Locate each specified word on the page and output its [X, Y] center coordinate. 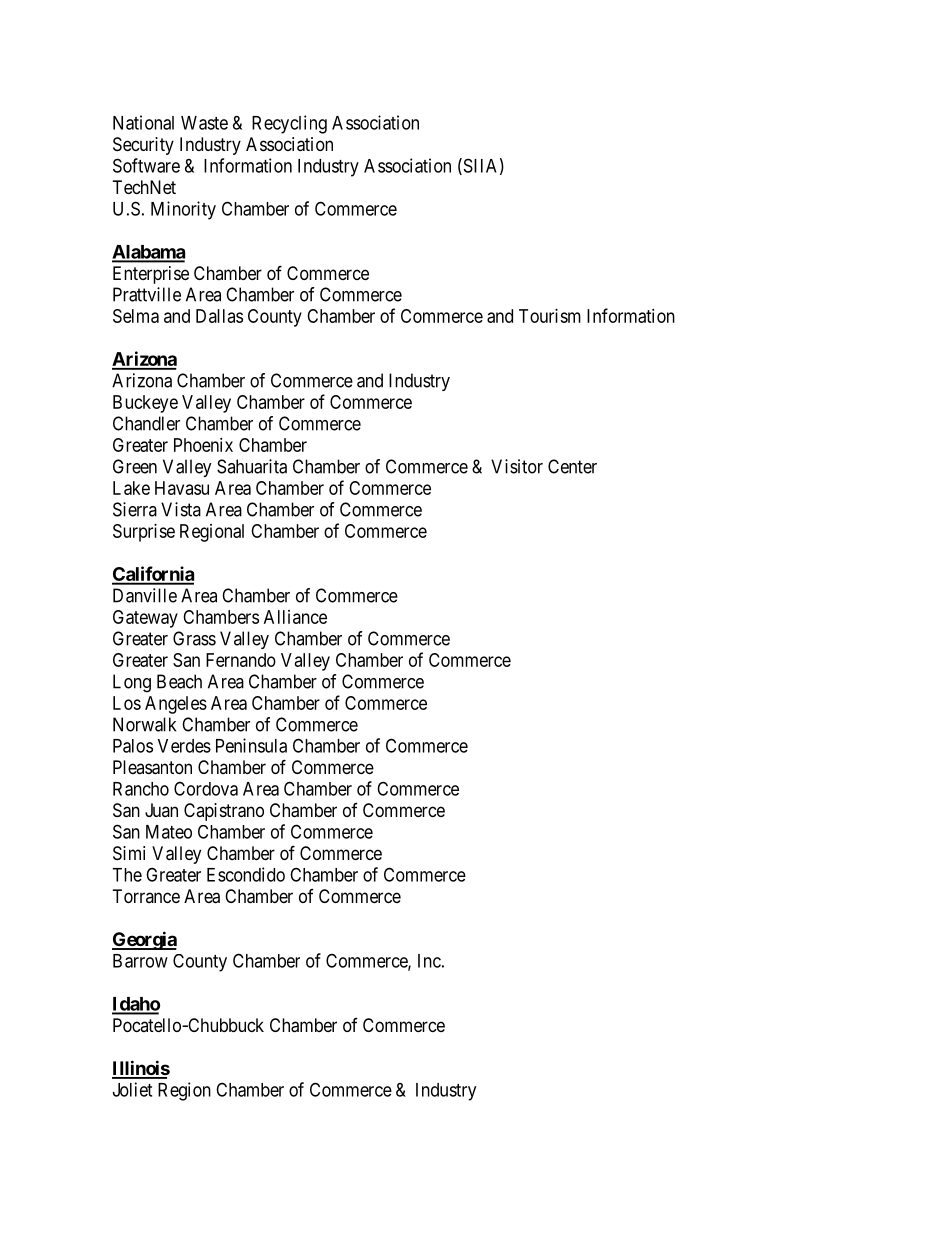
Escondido [246, 874]
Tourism [550, 316]
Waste [204, 123]
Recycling [289, 124]
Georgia [144, 940]
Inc [429, 961]
